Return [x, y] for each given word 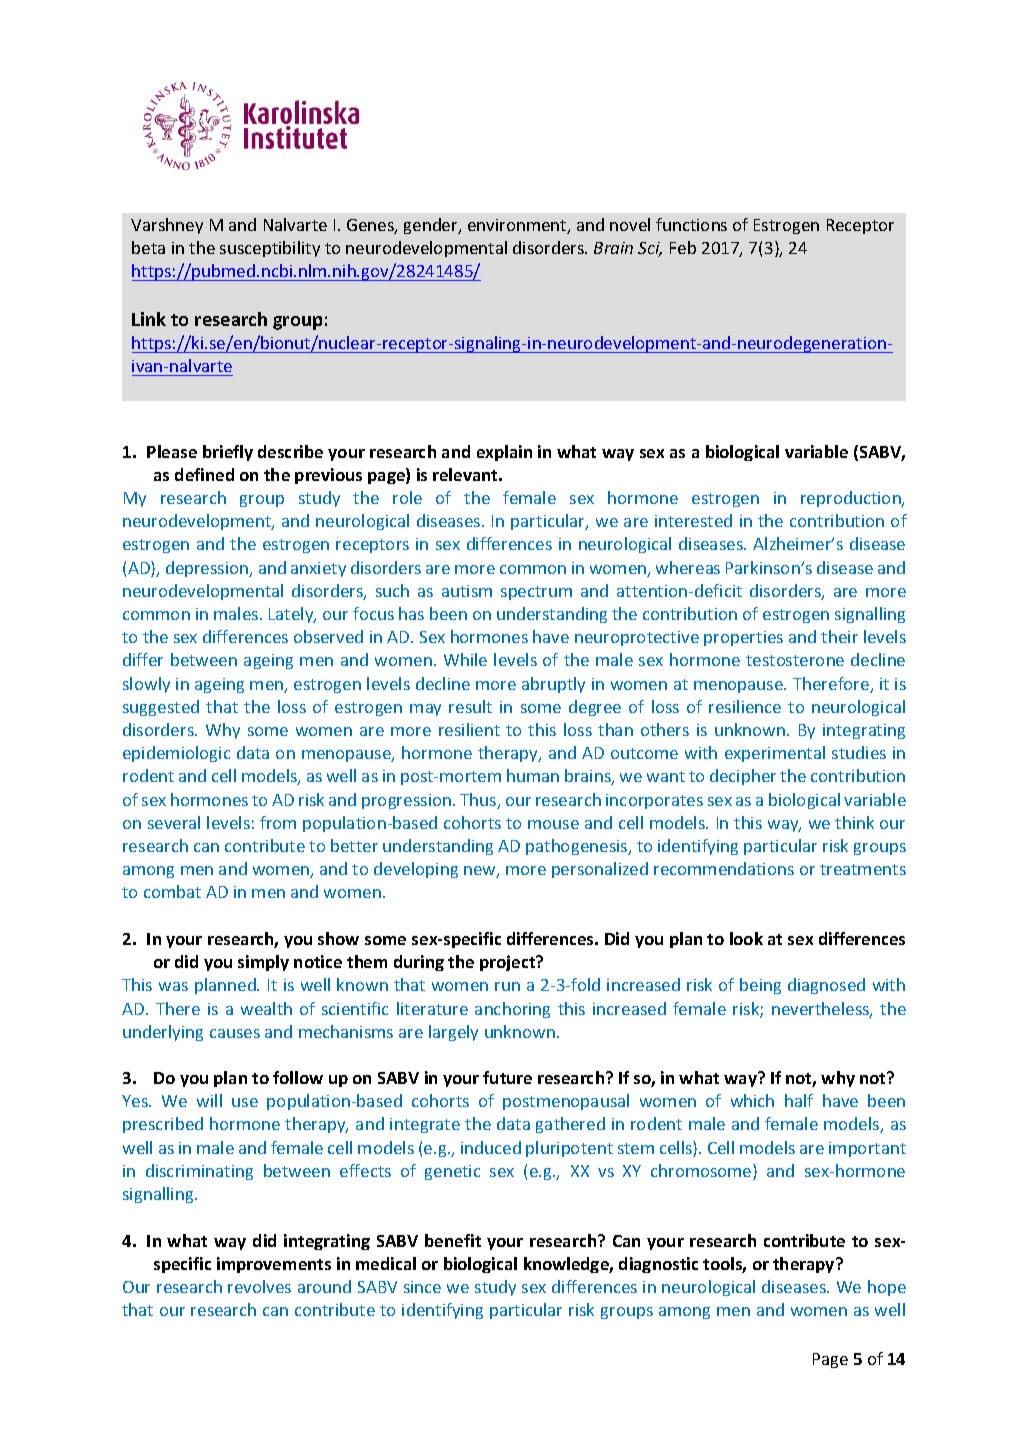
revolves [259, 1286]
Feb [683, 247]
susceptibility [270, 249]
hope [887, 1288]
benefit [453, 1240]
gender [432, 226]
